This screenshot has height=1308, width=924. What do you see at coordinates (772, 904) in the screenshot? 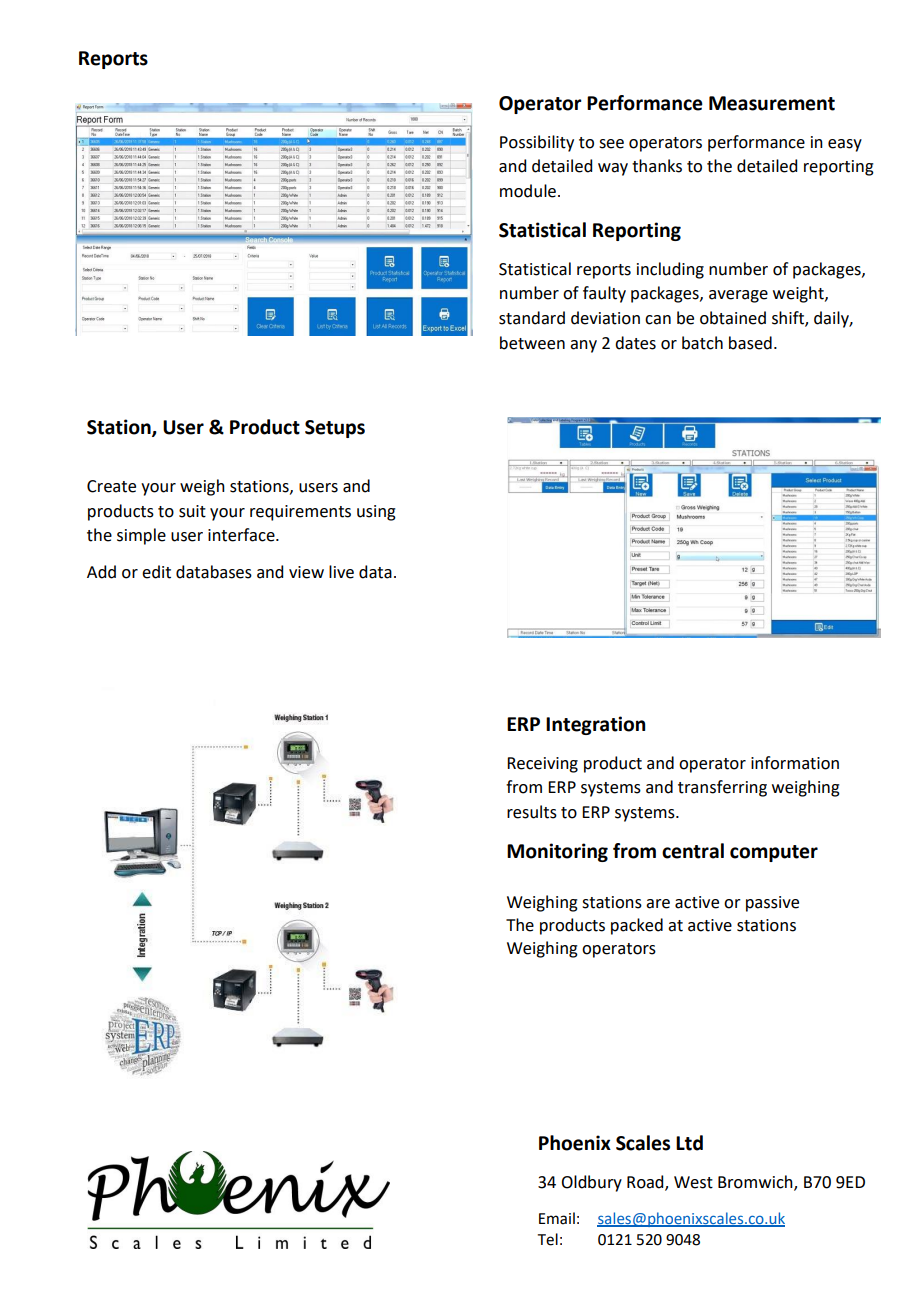
I see `passive` at bounding box center [772, 904].
